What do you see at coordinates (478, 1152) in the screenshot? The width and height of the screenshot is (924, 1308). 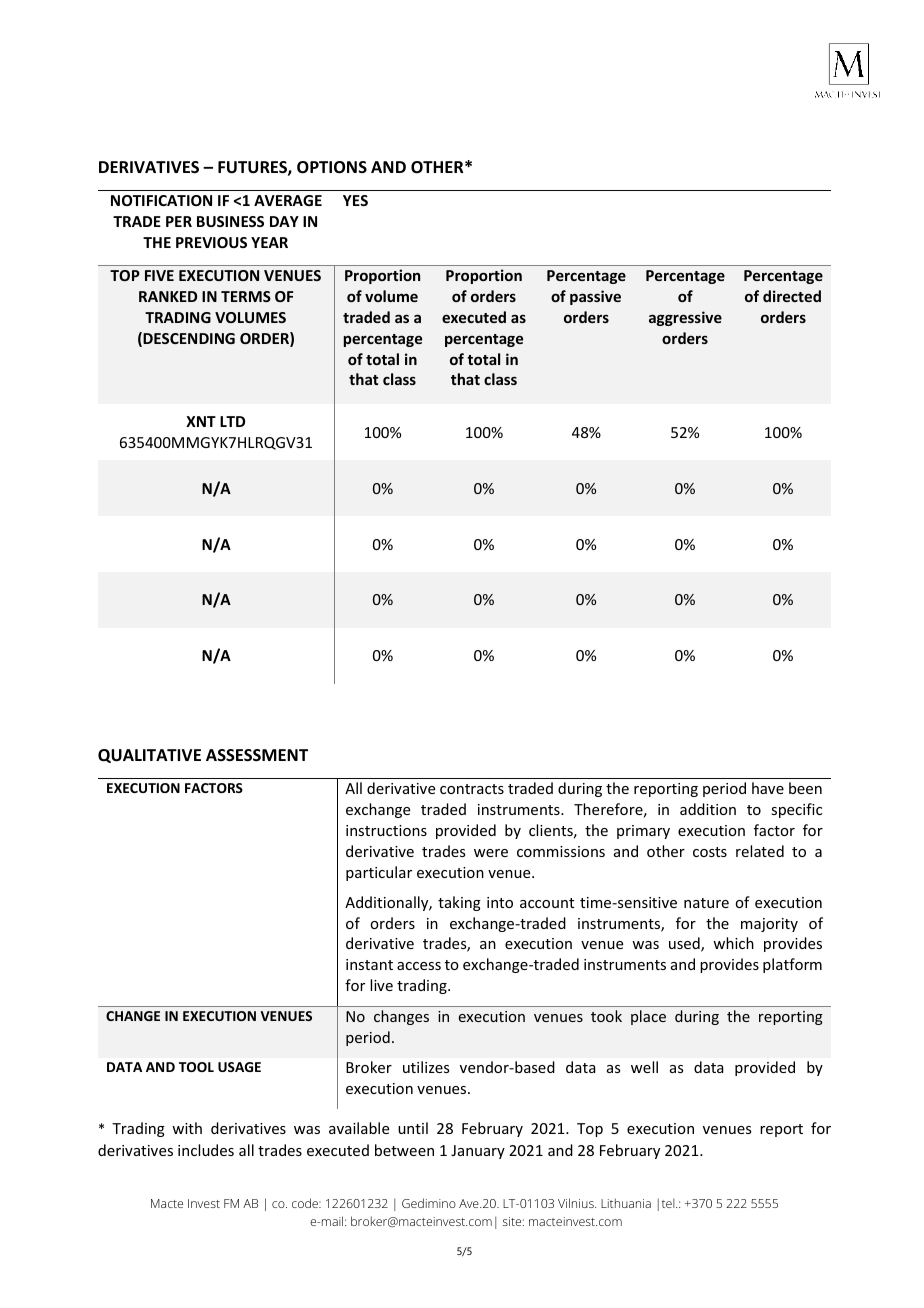 I see `January` at bounding box center [478, 1152].
